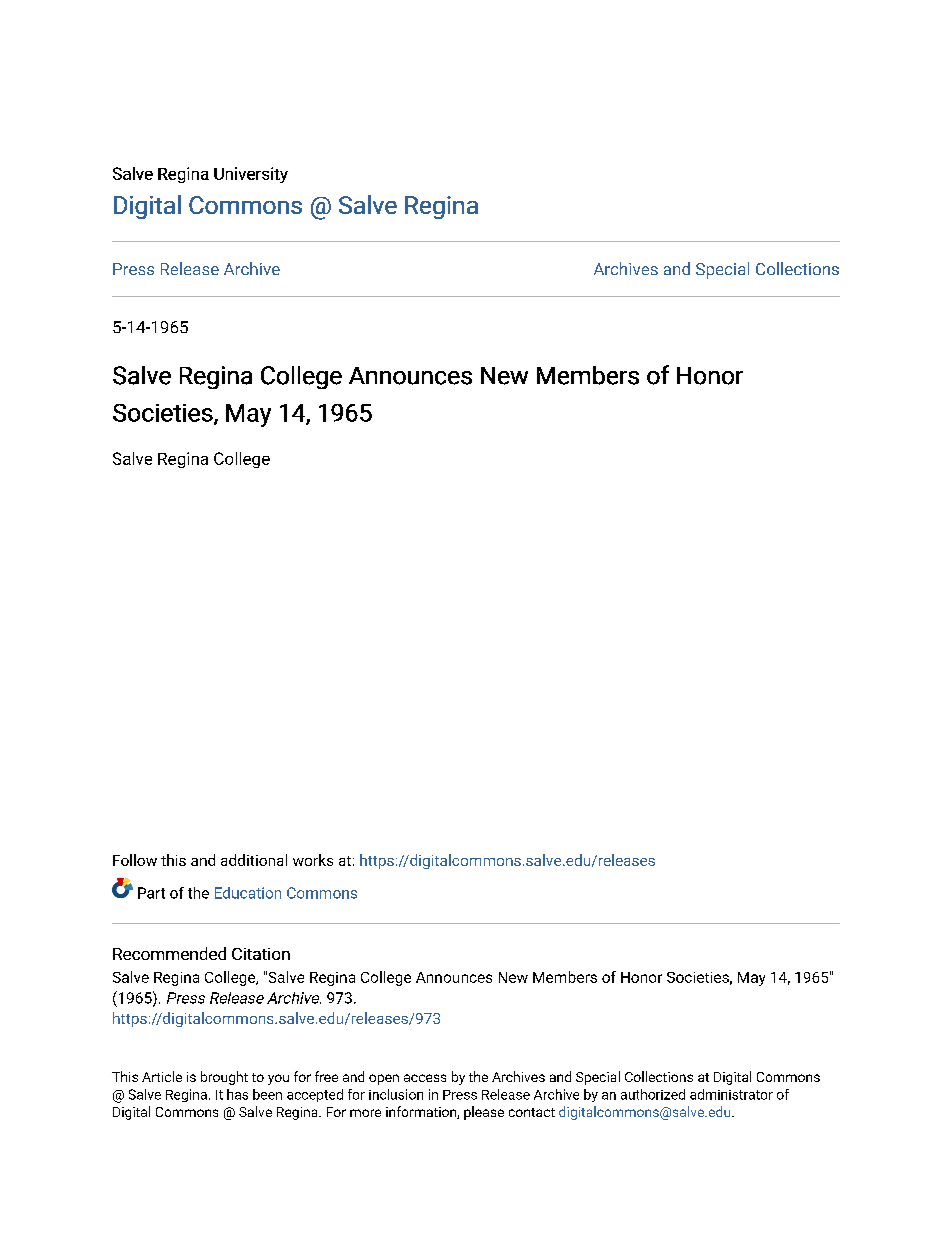  Describe the element at coordinates (151, 893) in the screenshot. I see `Part` at that location.
